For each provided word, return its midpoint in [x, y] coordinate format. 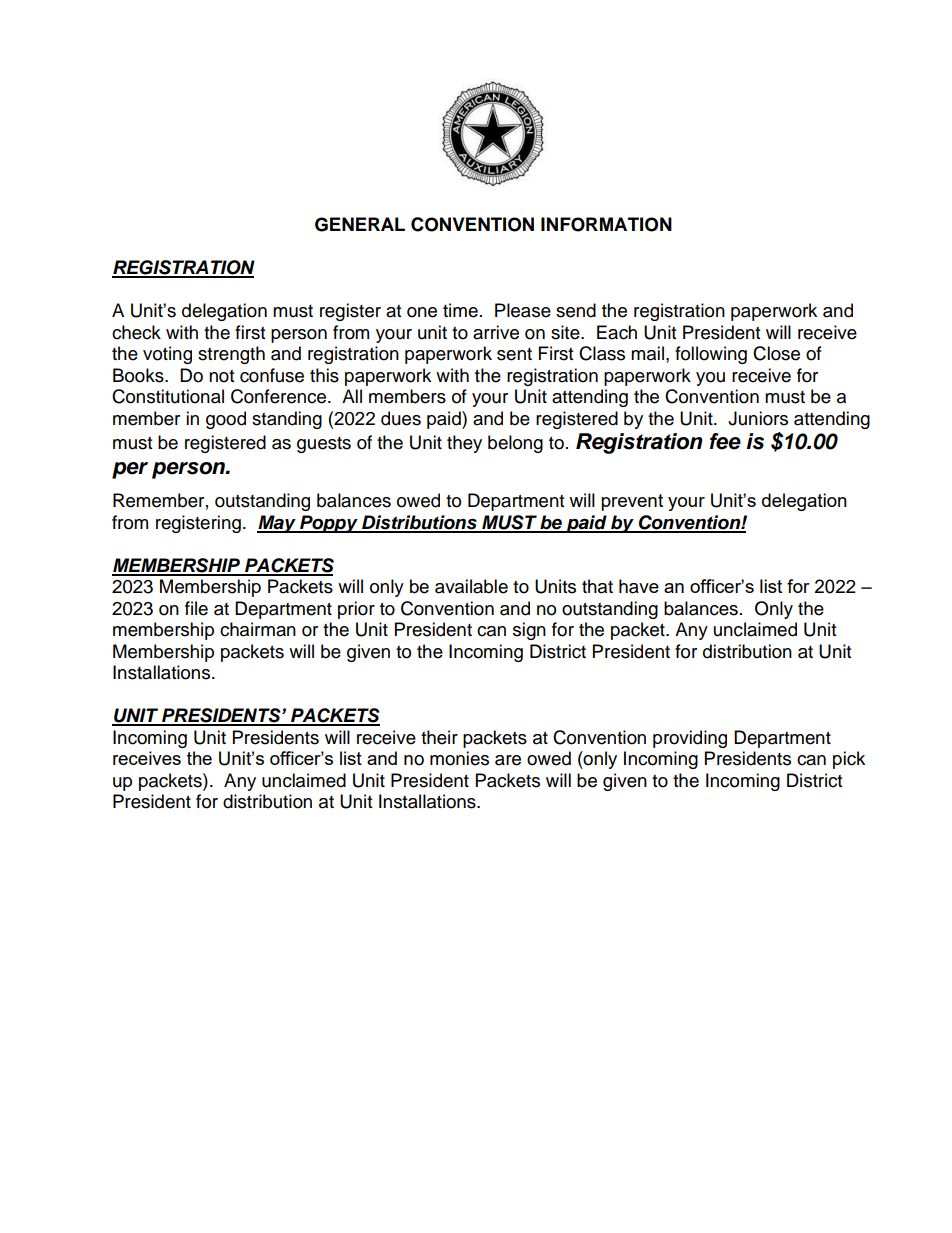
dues [401, 418]
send [576, 310]
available [471, 586]
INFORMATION [606, 224]
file [196, 608]
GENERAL [360, 224]
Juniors [758, 418]
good [226, 420]
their [439, 737]
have [639, 586]
